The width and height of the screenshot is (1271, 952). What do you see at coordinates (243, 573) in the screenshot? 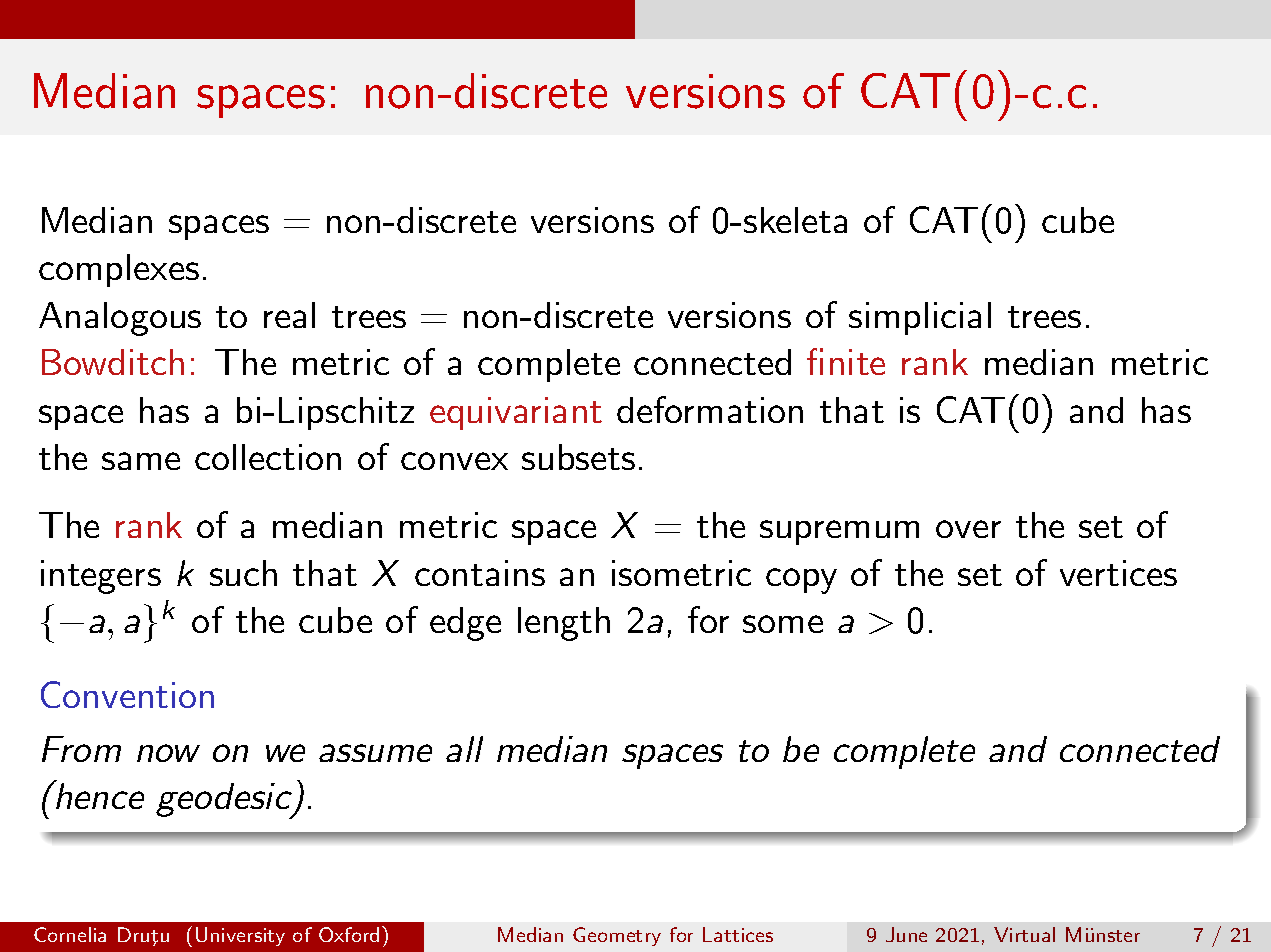
I see `such` at bounding box center [243, 573].
